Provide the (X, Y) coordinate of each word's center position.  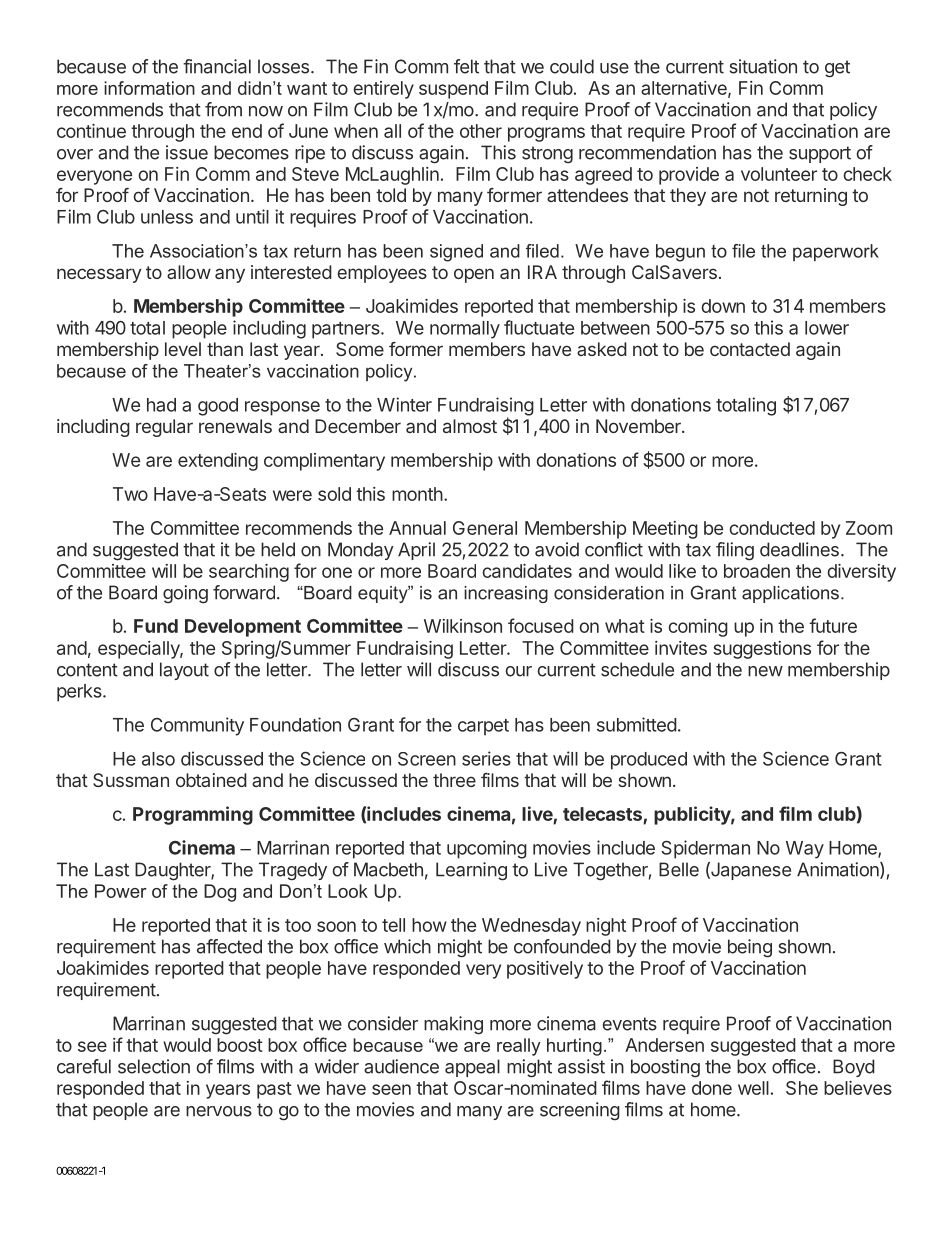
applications (790, 594)
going (185, 594)
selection (154, 1066)
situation (763, 66)
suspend (453, 90)
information (149, 88)
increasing (506, 594)
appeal (472, 1068)
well (753, 1088)
